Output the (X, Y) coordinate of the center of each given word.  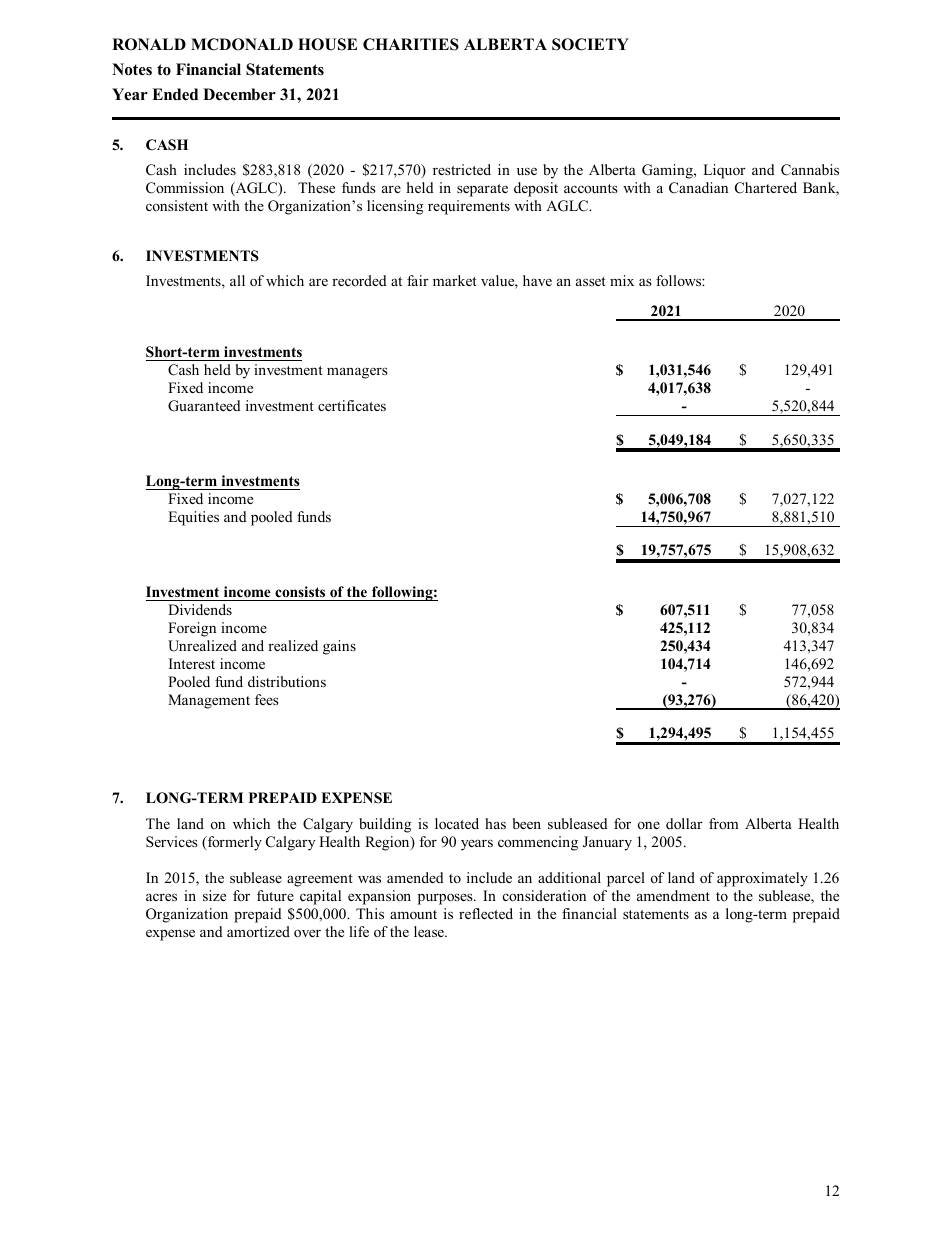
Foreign (192, 629)
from (724, 823)
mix (622, 280)
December (239, 94)
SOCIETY (590, 44)
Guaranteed (204, 406)
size (214, 895)
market (455, 280)
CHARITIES (411, 44)
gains (339, 647)
